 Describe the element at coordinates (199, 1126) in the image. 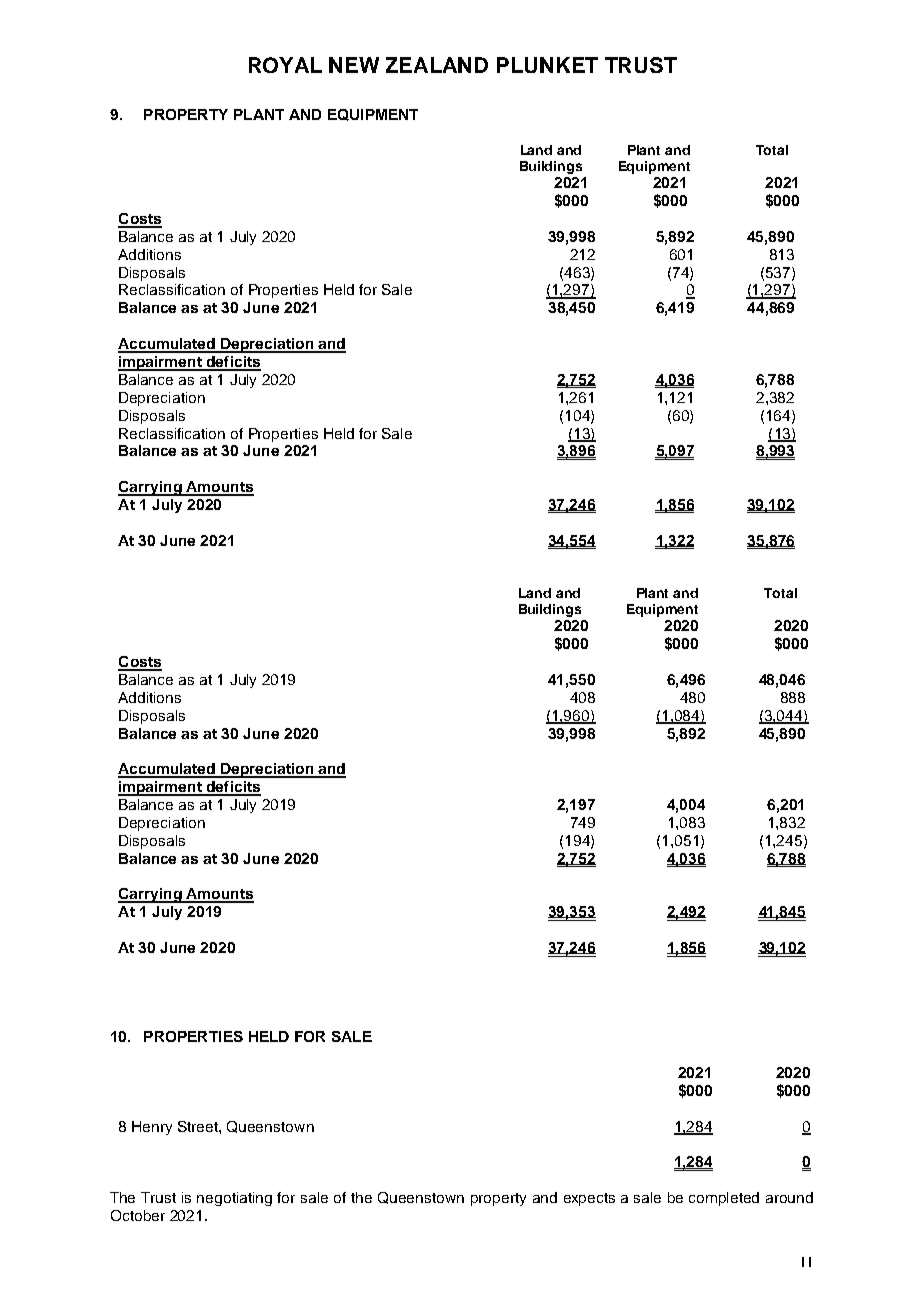

I see `Street` at that location.
